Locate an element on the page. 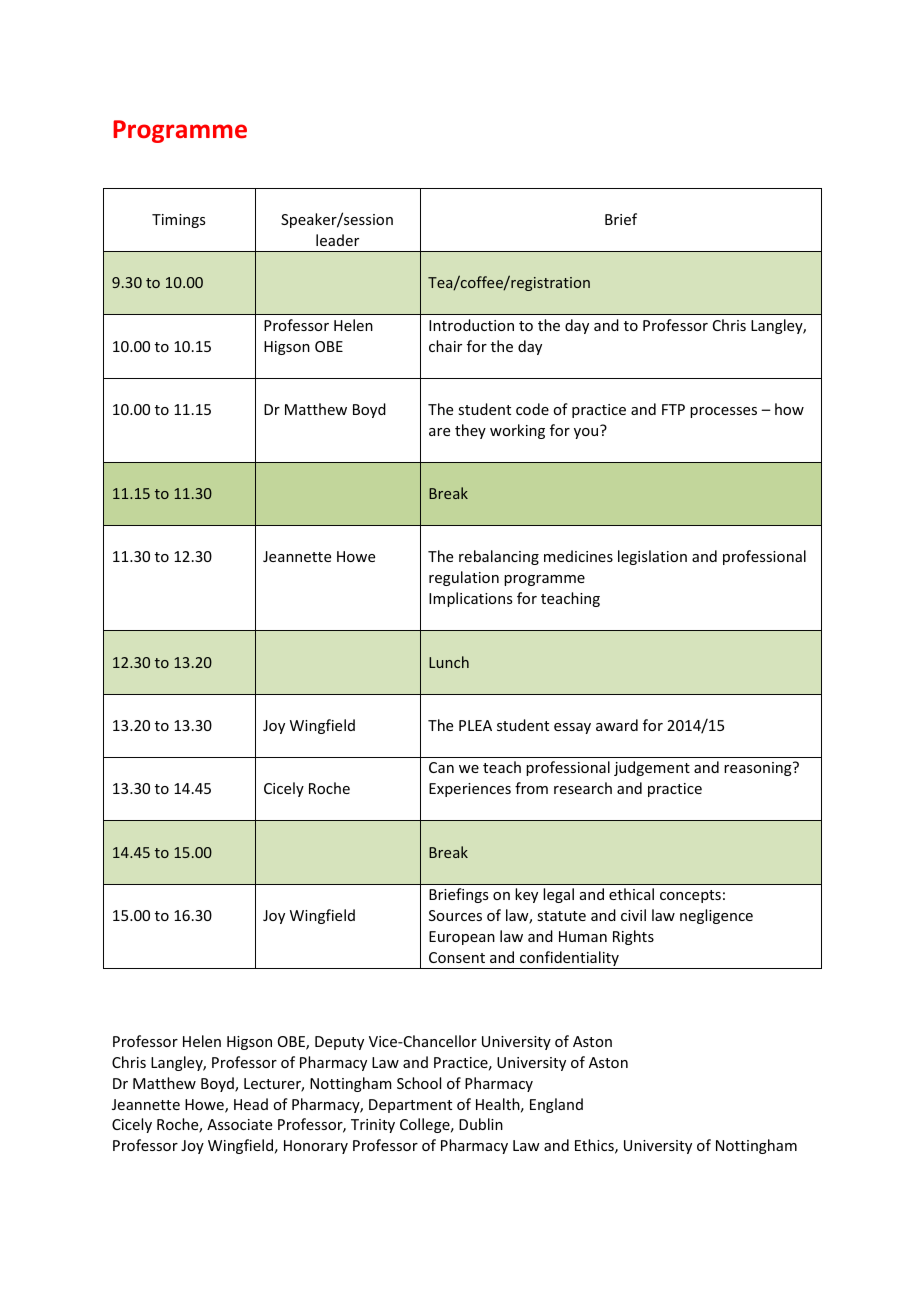 Image resolution: width=924 pixels, height=1308 pixels. Timings is located at coordinates (178, 221).
